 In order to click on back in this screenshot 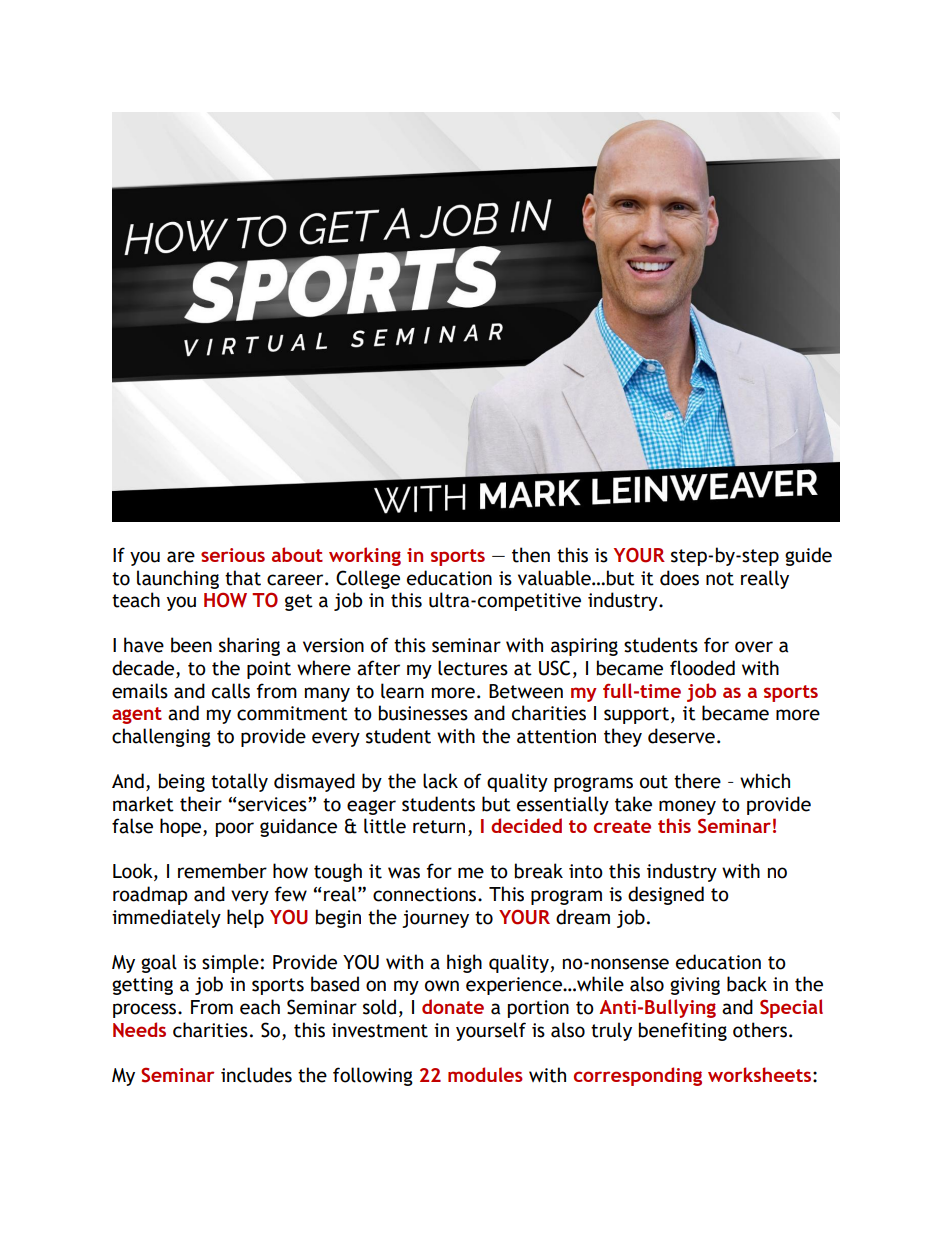, I will do `click(747, 984)`.
